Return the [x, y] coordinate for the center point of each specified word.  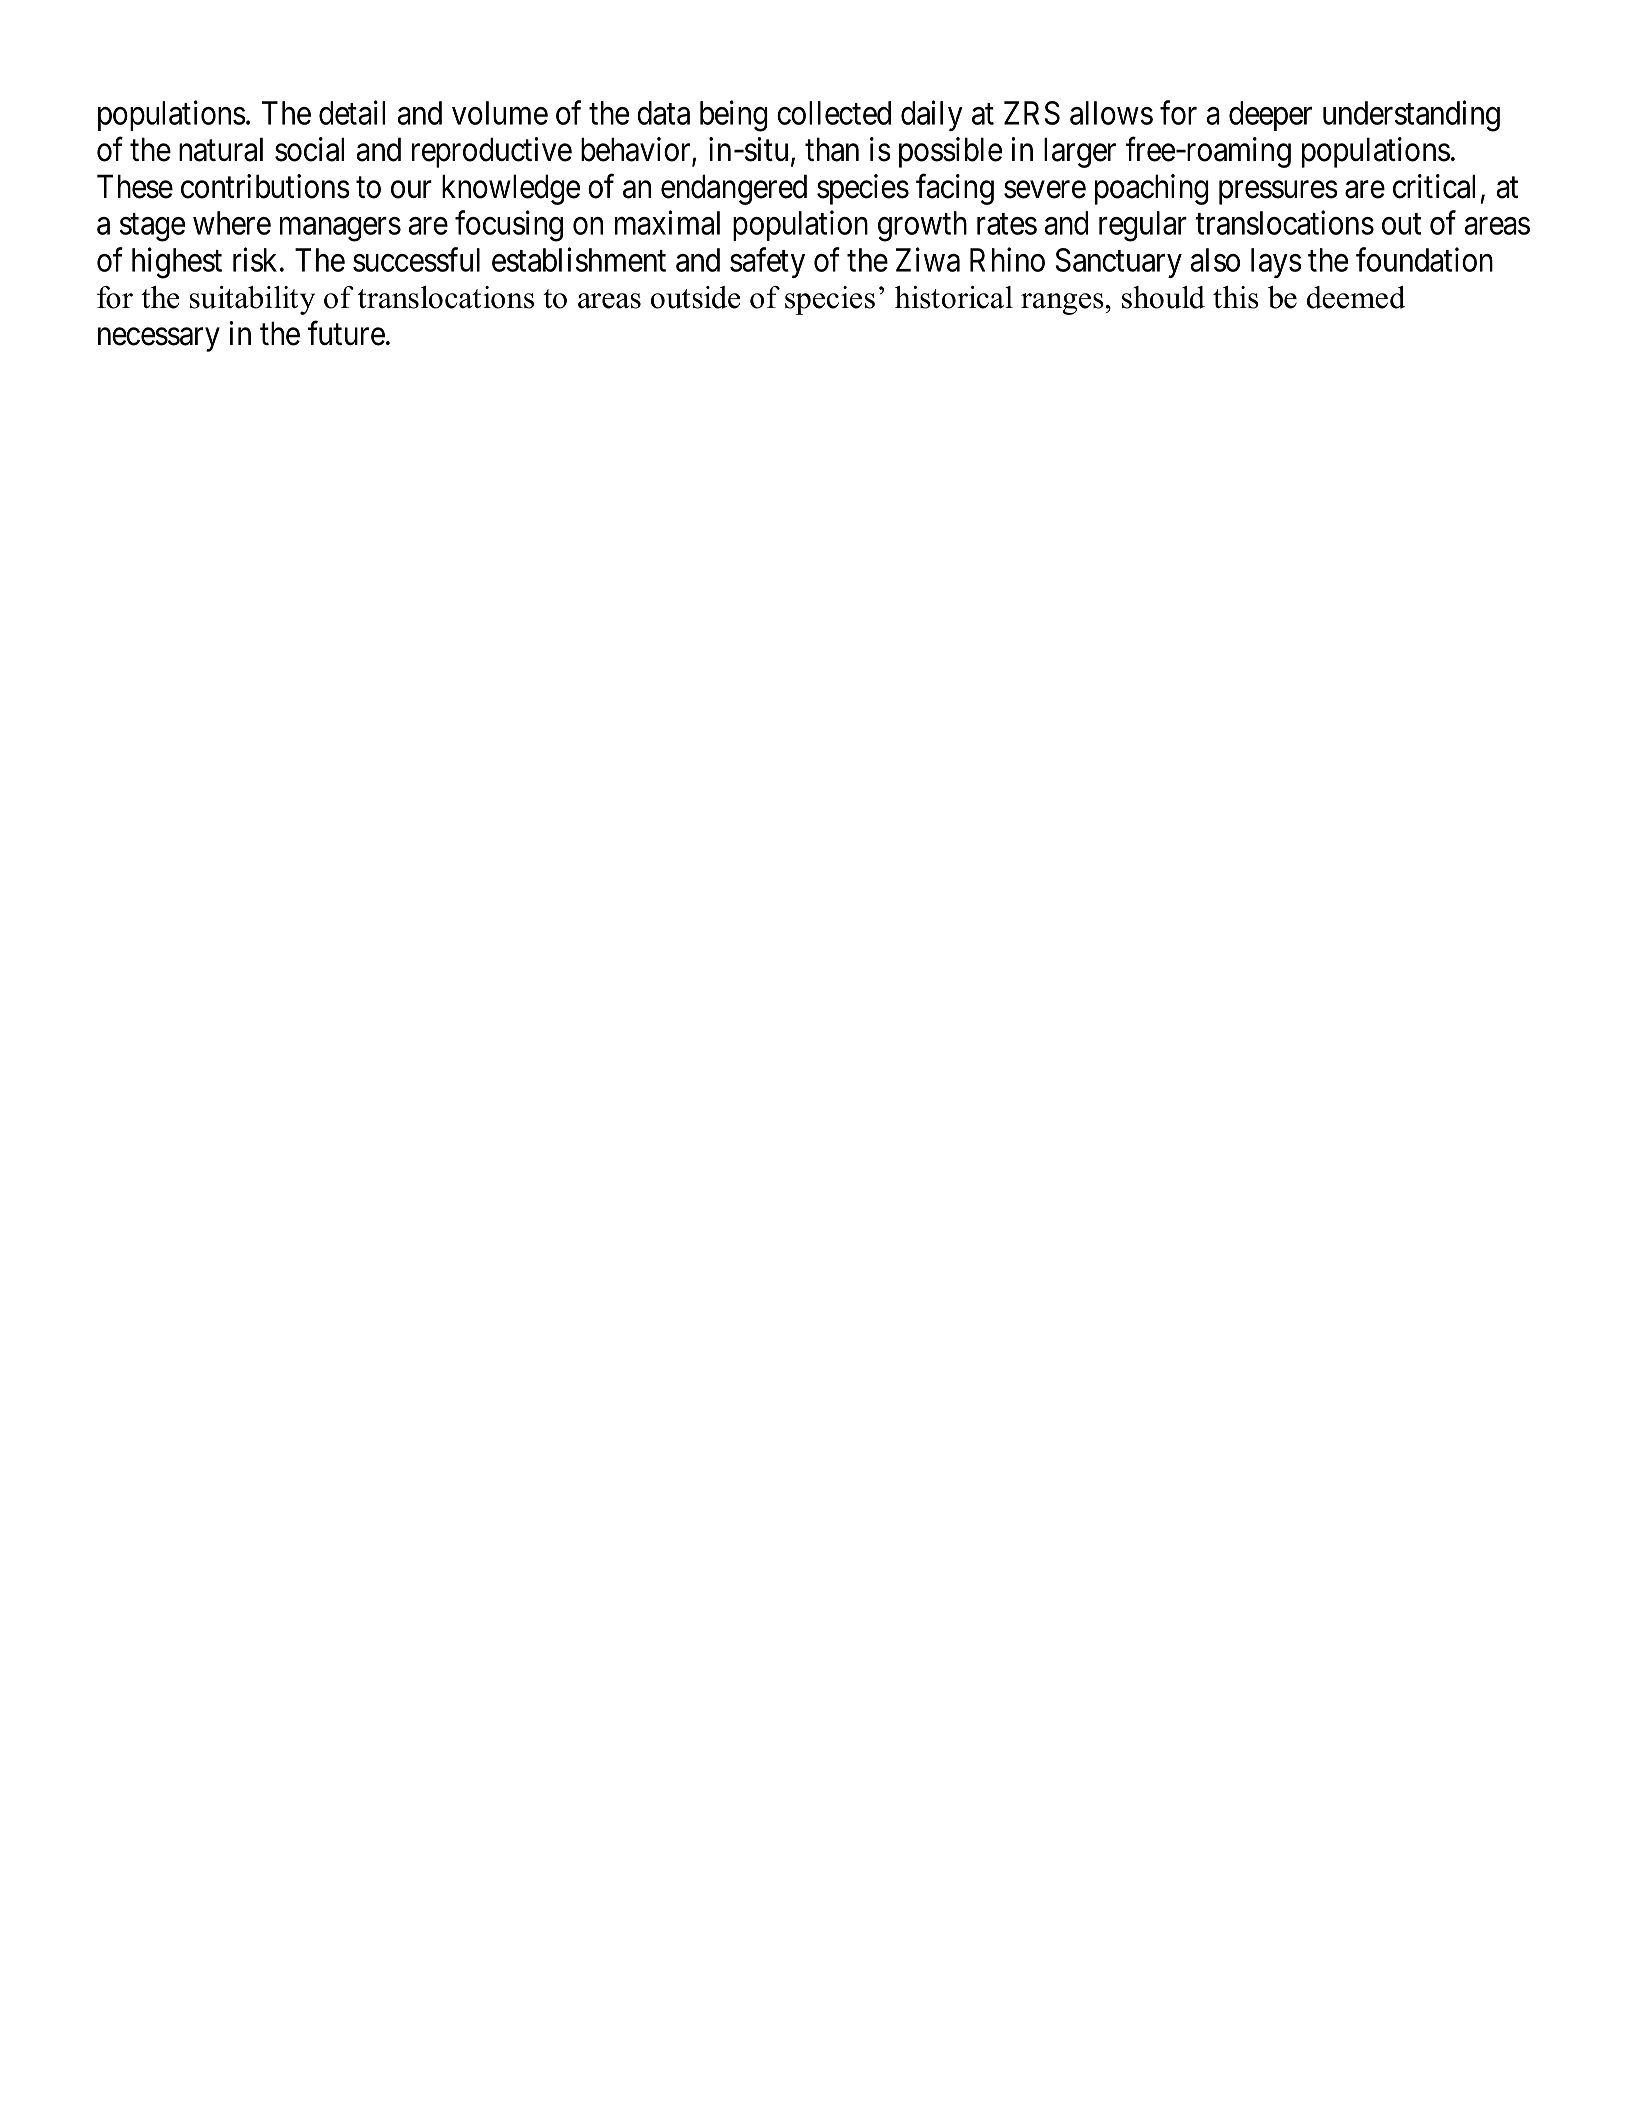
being [734, 116]
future [346, 333]
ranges [1063, 304]
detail [352, 112]
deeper [1270, 116]
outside [696, 297]
